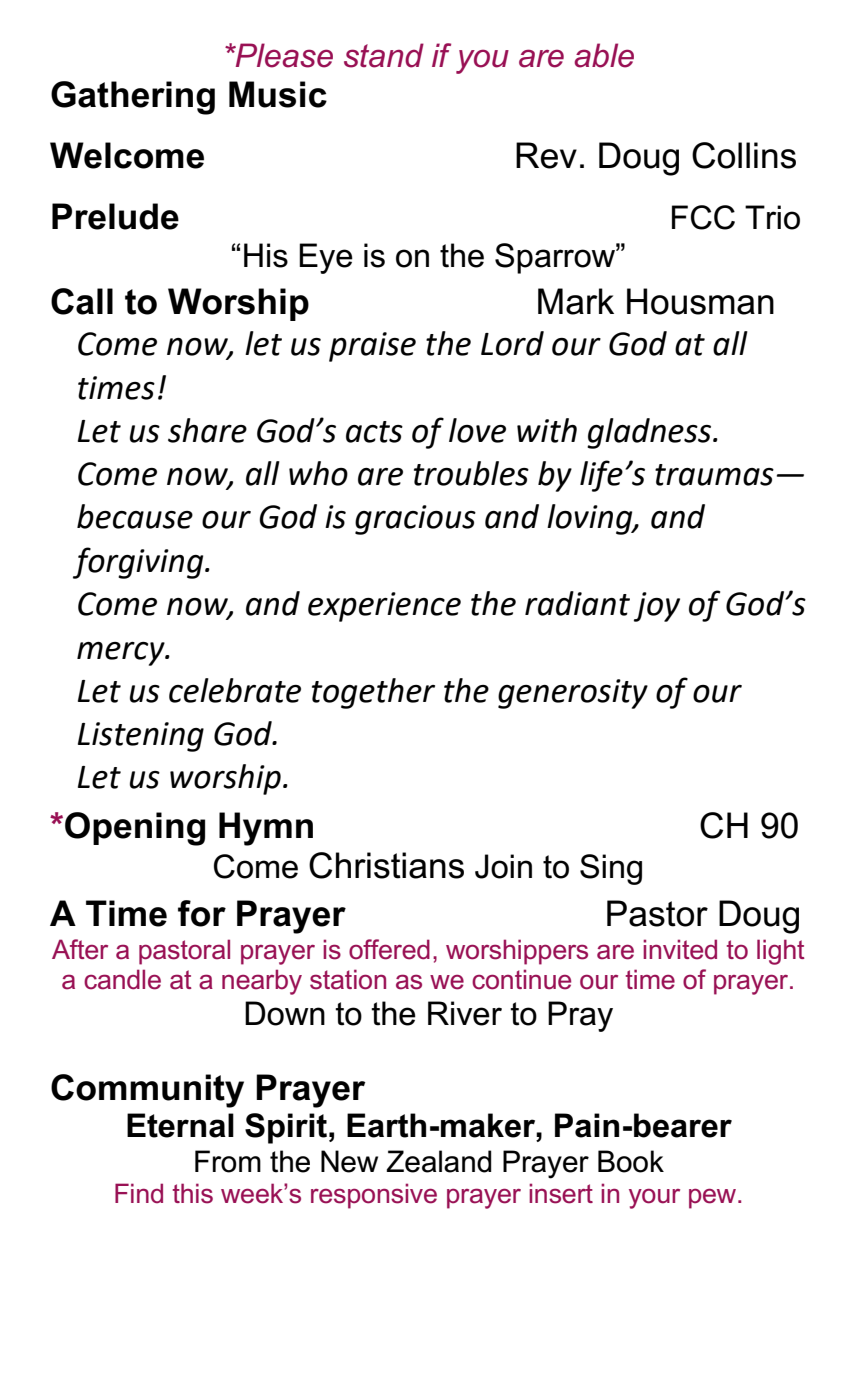  I want to click on Find, so click(139, 1193).
